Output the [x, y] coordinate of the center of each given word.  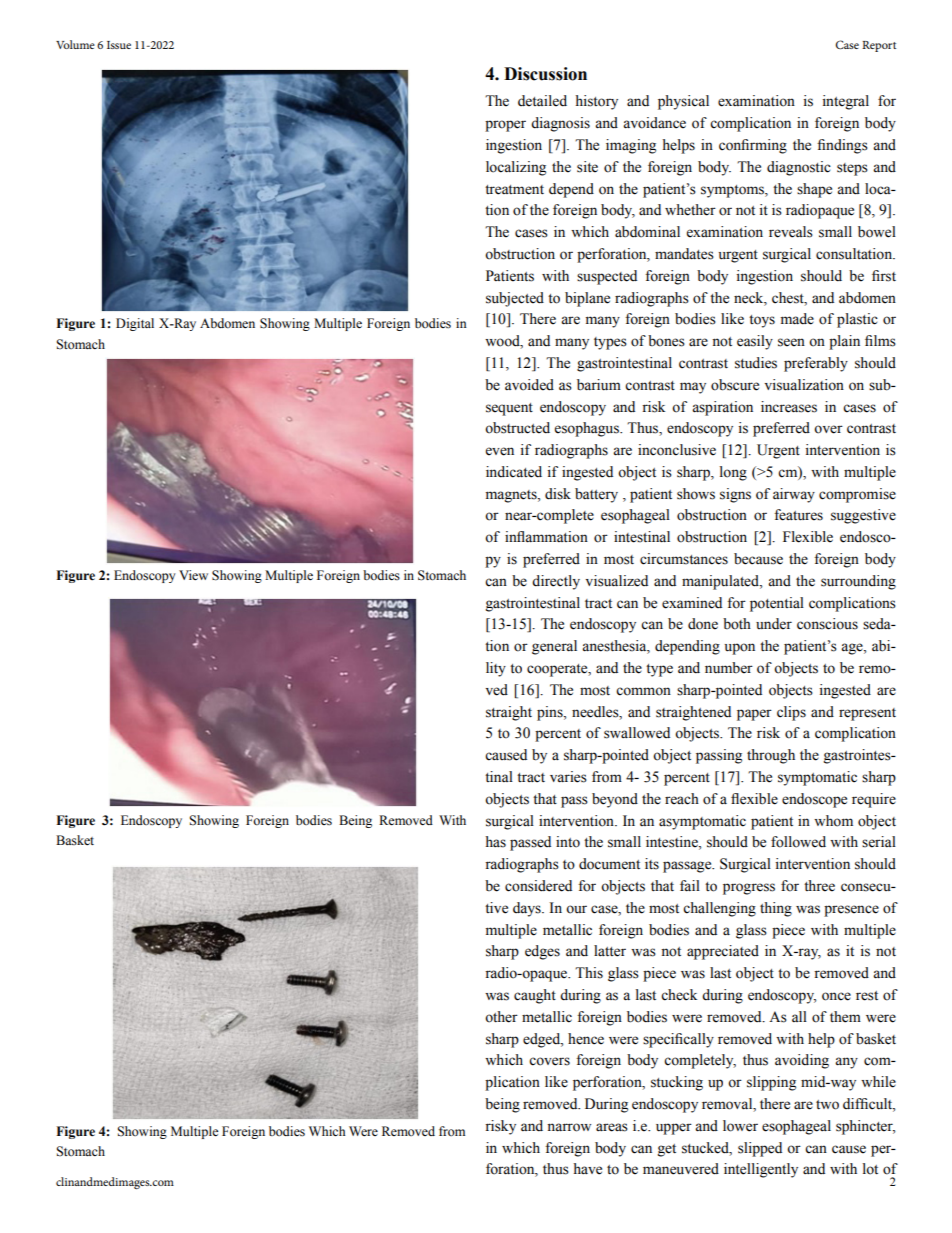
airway [794, 495]
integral [846, 102]
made [797, 319]
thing [776, 909]
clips [791, 713]
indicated [514, 472]
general [554, 647]
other [501, 1017]
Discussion [545, 74]
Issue [119, 45]
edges [542, 952]
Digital [135, 324]
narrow [569, 1127]
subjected [515, 299]
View [193, 575]
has [495, 842]
